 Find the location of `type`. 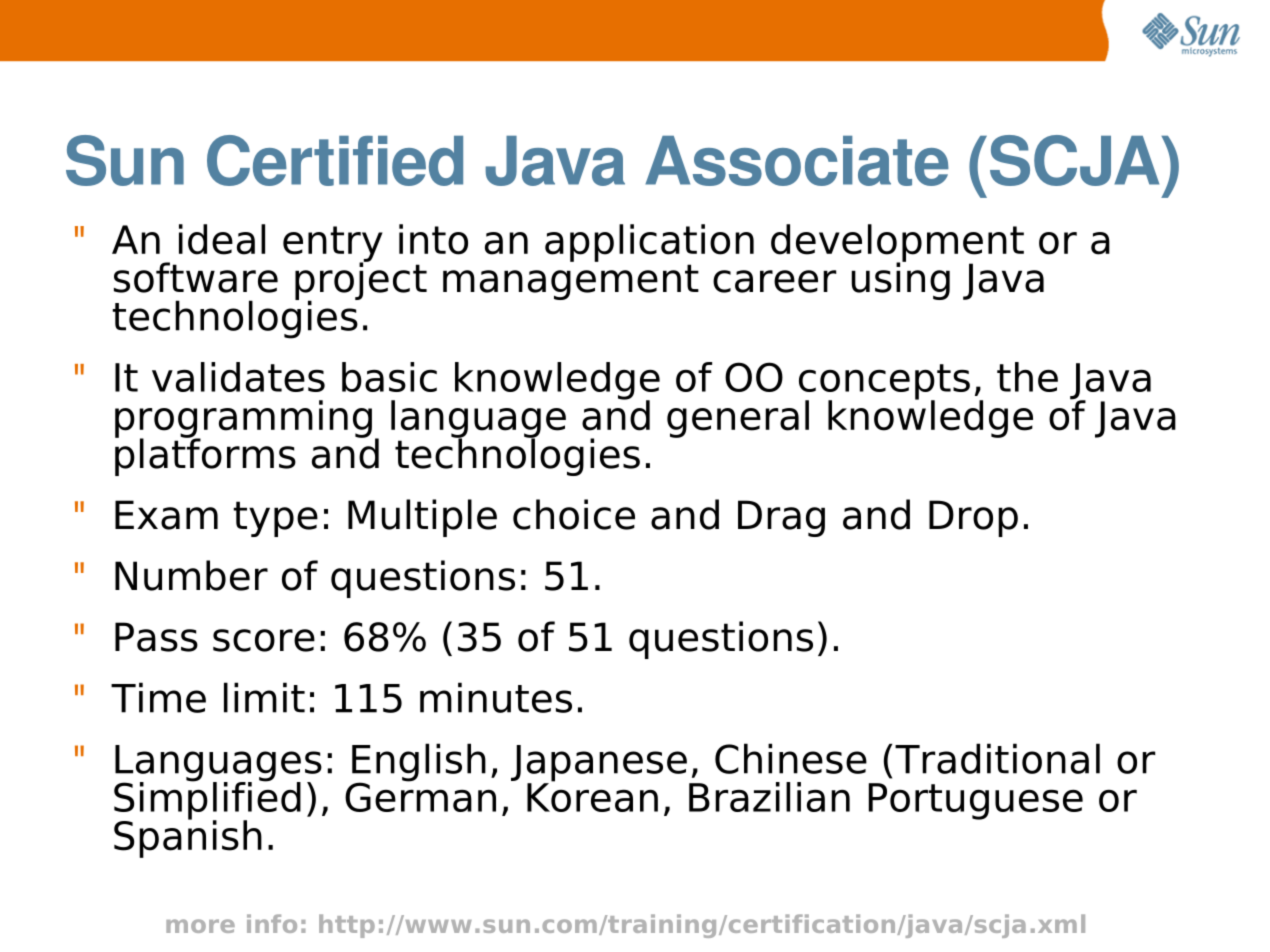

type is located at coordinates (275, 519).
